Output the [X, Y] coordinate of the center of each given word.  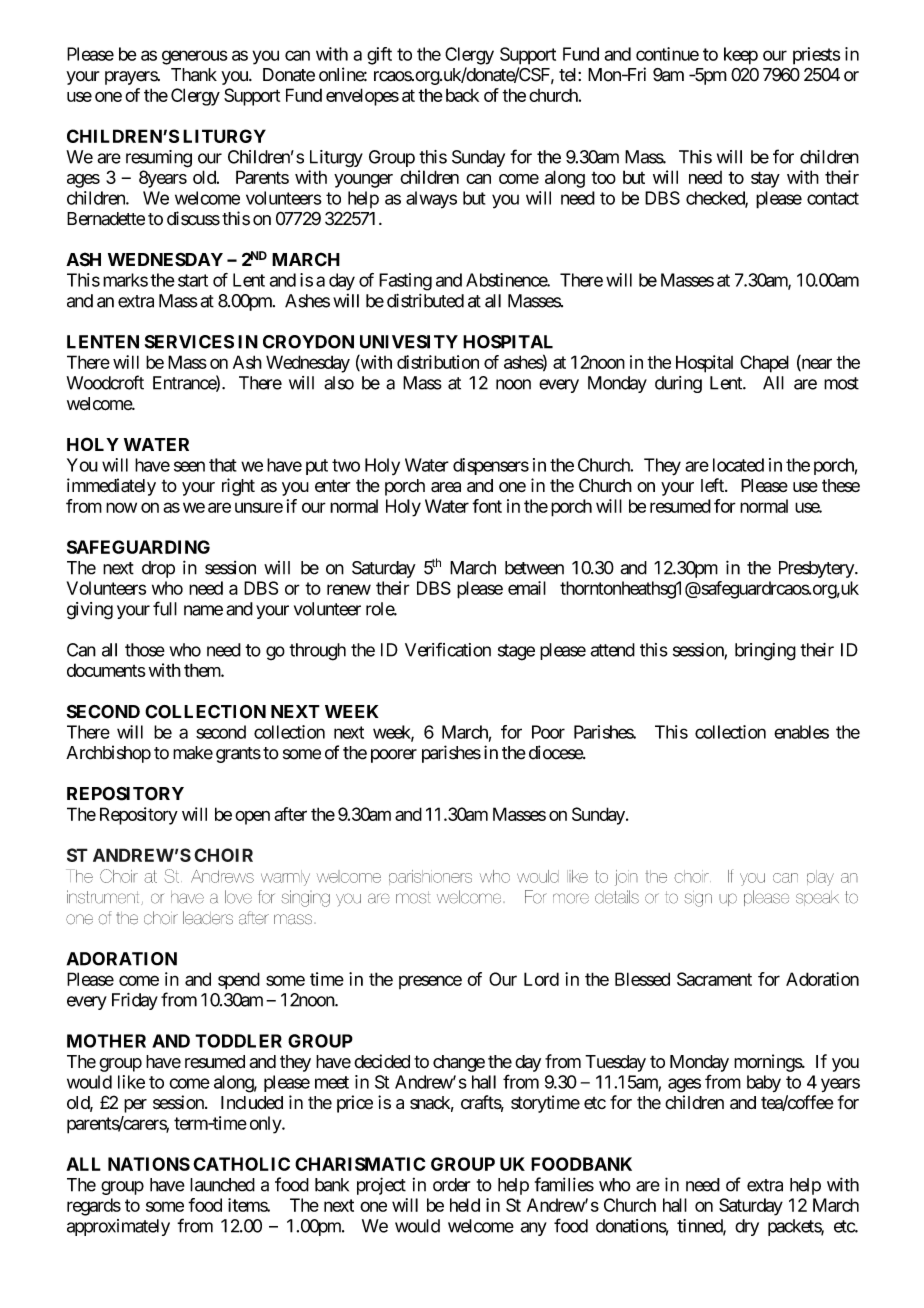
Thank [194, 75]
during [678, 384]
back [462, 95]
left [713, 485]
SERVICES [189, 342]
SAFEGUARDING [138, 547]
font [487, 506]
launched [222, 1185]
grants [238, 755]
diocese [556, 752]
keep [741, 56]
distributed [425, 300]
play [820, 878]
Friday [135, 1001]
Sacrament [714, 979]
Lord [541, 979]
